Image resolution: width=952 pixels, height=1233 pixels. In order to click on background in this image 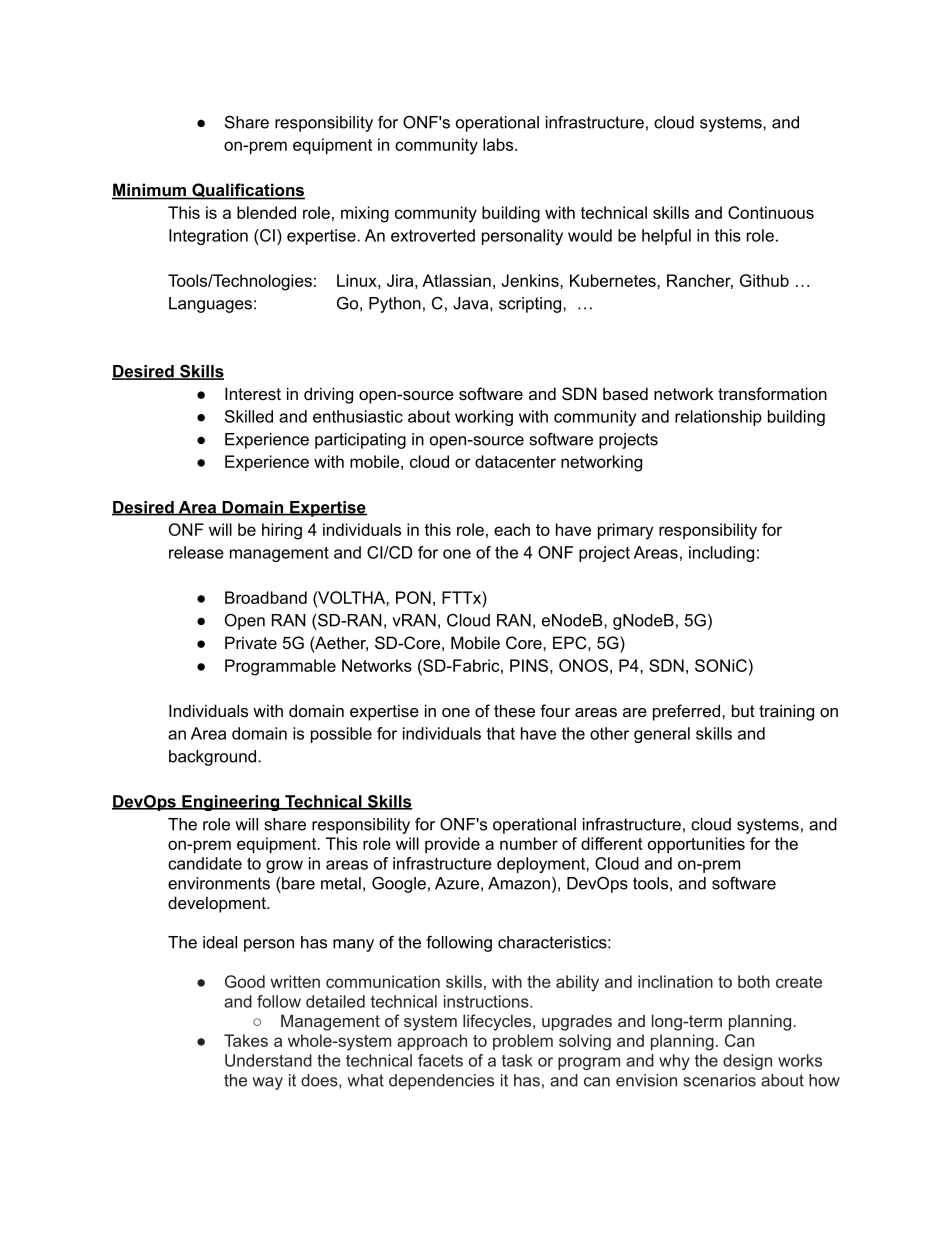, I will do `click(214, 758)`.
